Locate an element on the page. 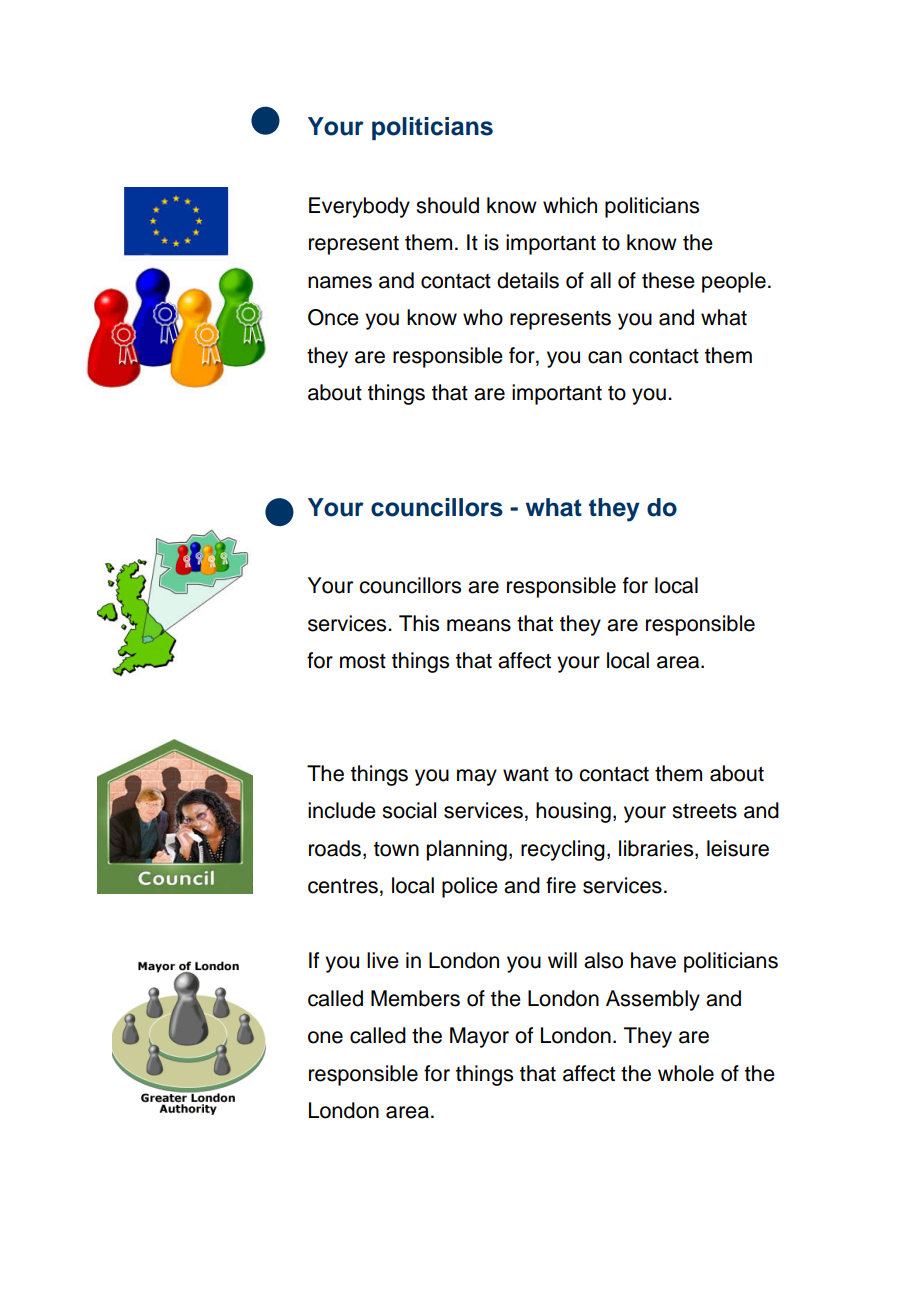  Everybody is located at coordinates (359, 207).
